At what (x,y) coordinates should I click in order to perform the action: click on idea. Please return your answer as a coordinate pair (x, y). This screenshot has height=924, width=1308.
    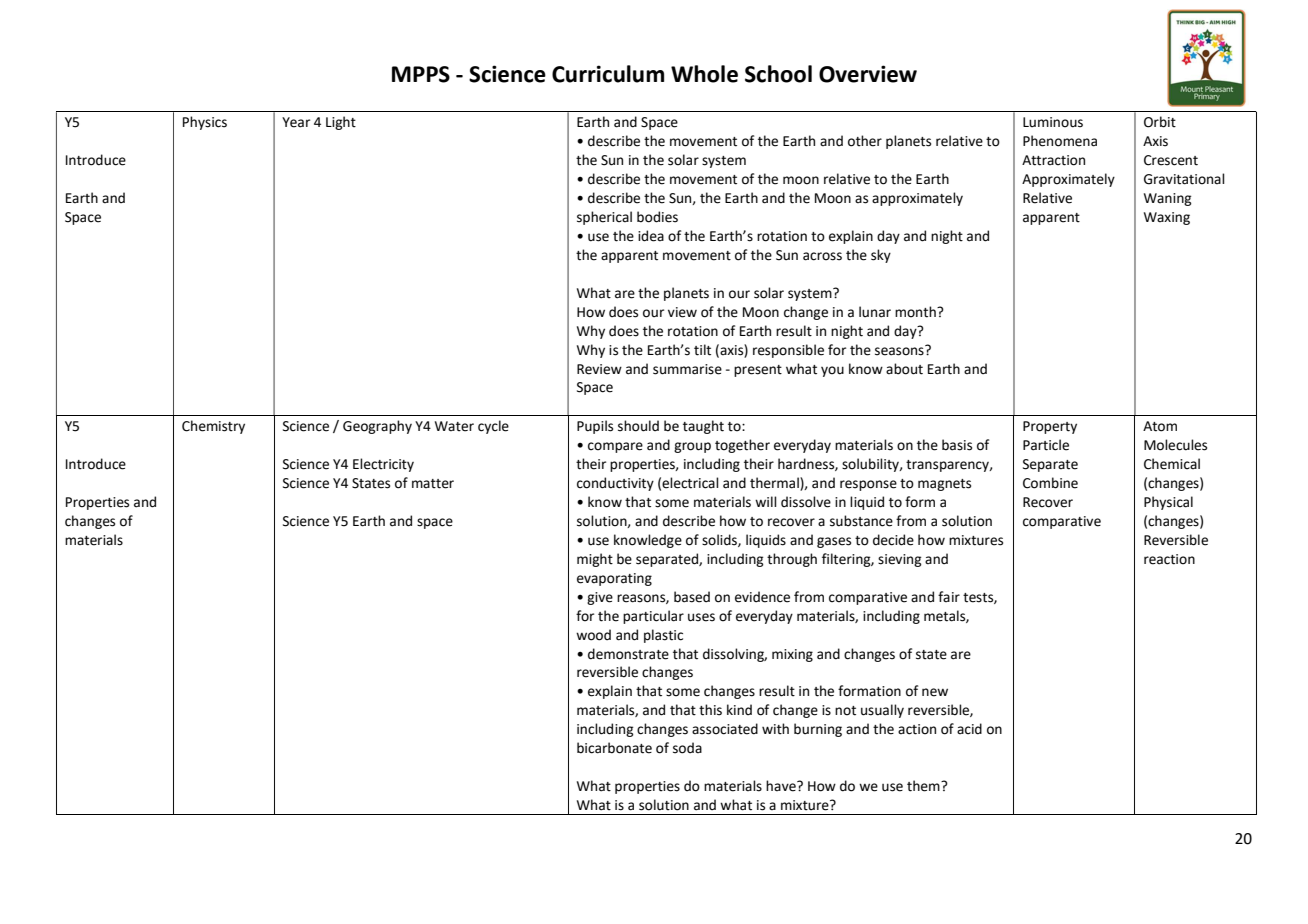
    Looking at the image, I should click on (651, 236).
